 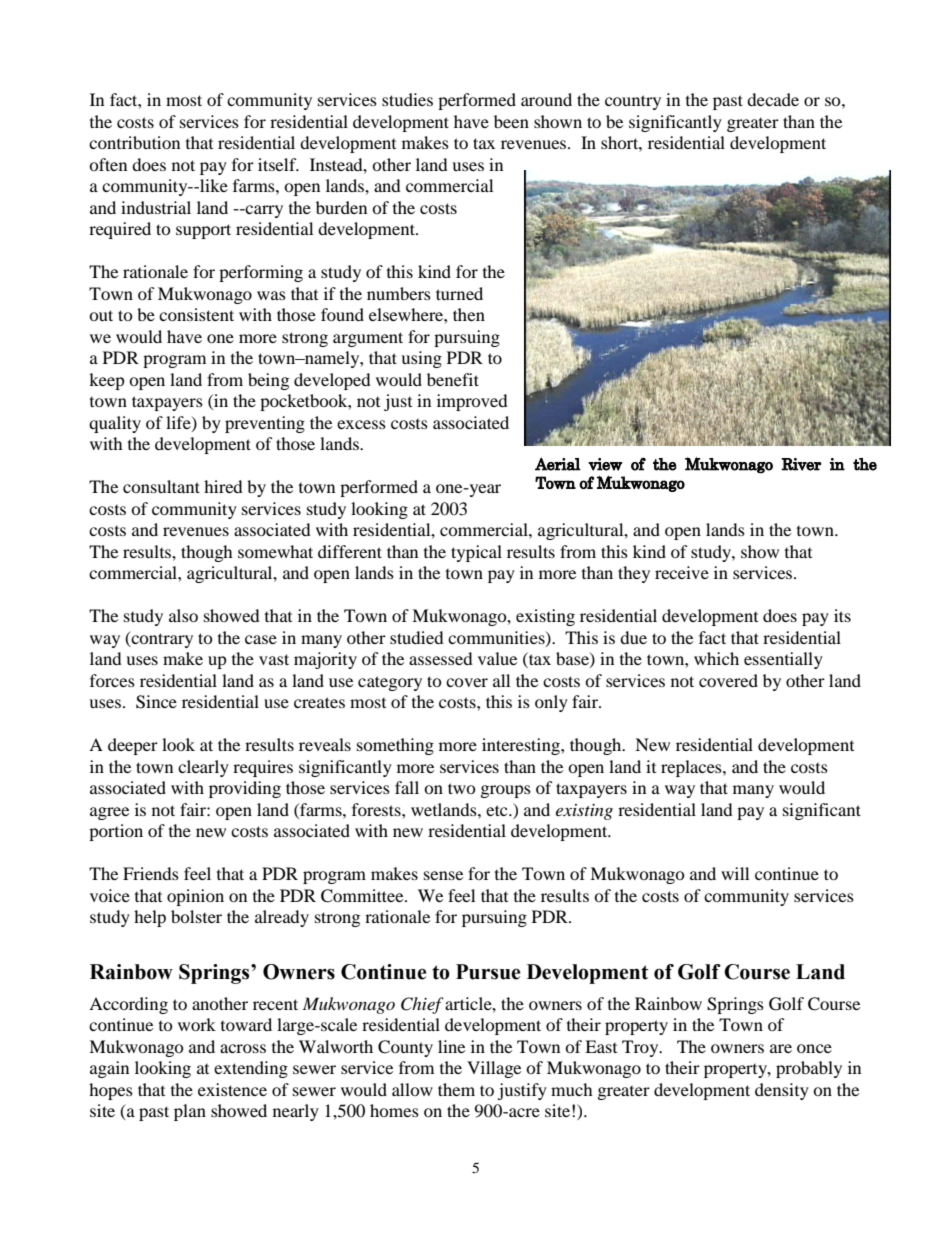 I want to click on plan, so click(x=190, y=1112).
